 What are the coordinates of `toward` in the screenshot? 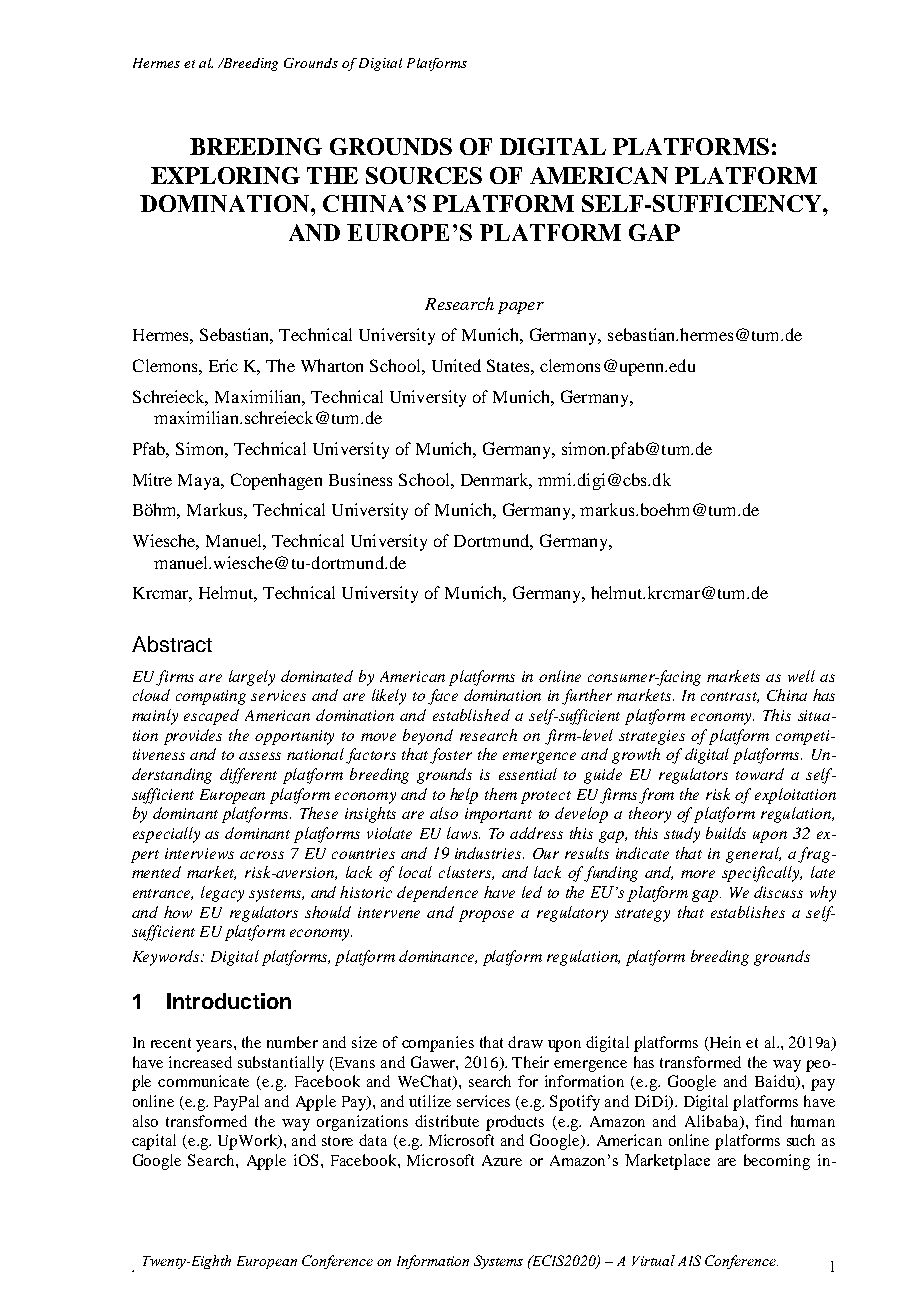 It's located at (760, 774).
